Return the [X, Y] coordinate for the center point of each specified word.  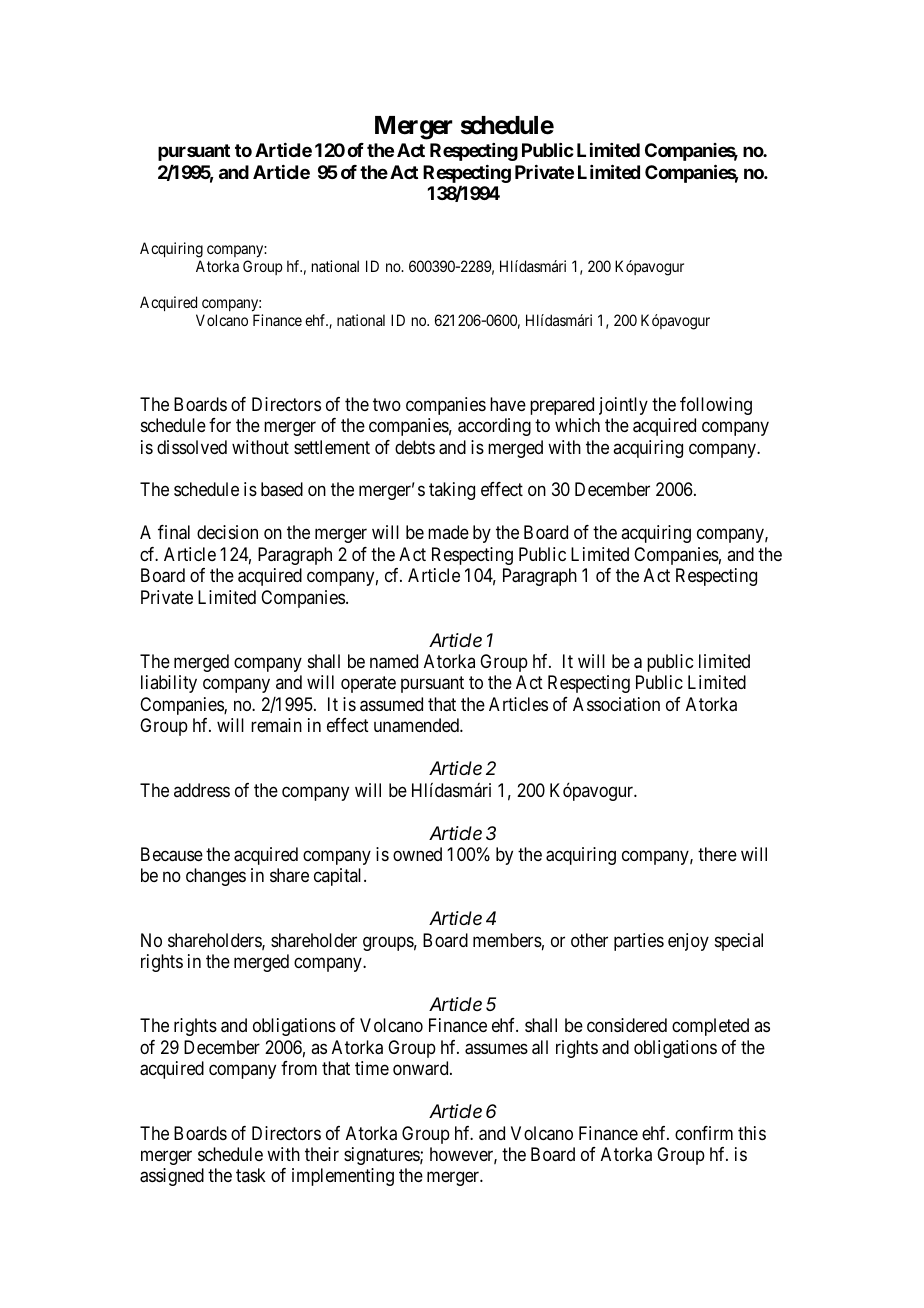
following [716, 406]
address [202, 790]
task [251, 1175]
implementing [343, 1177]
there [717, 854]
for [220, 425]
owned [417, 854]
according [494, 427]
